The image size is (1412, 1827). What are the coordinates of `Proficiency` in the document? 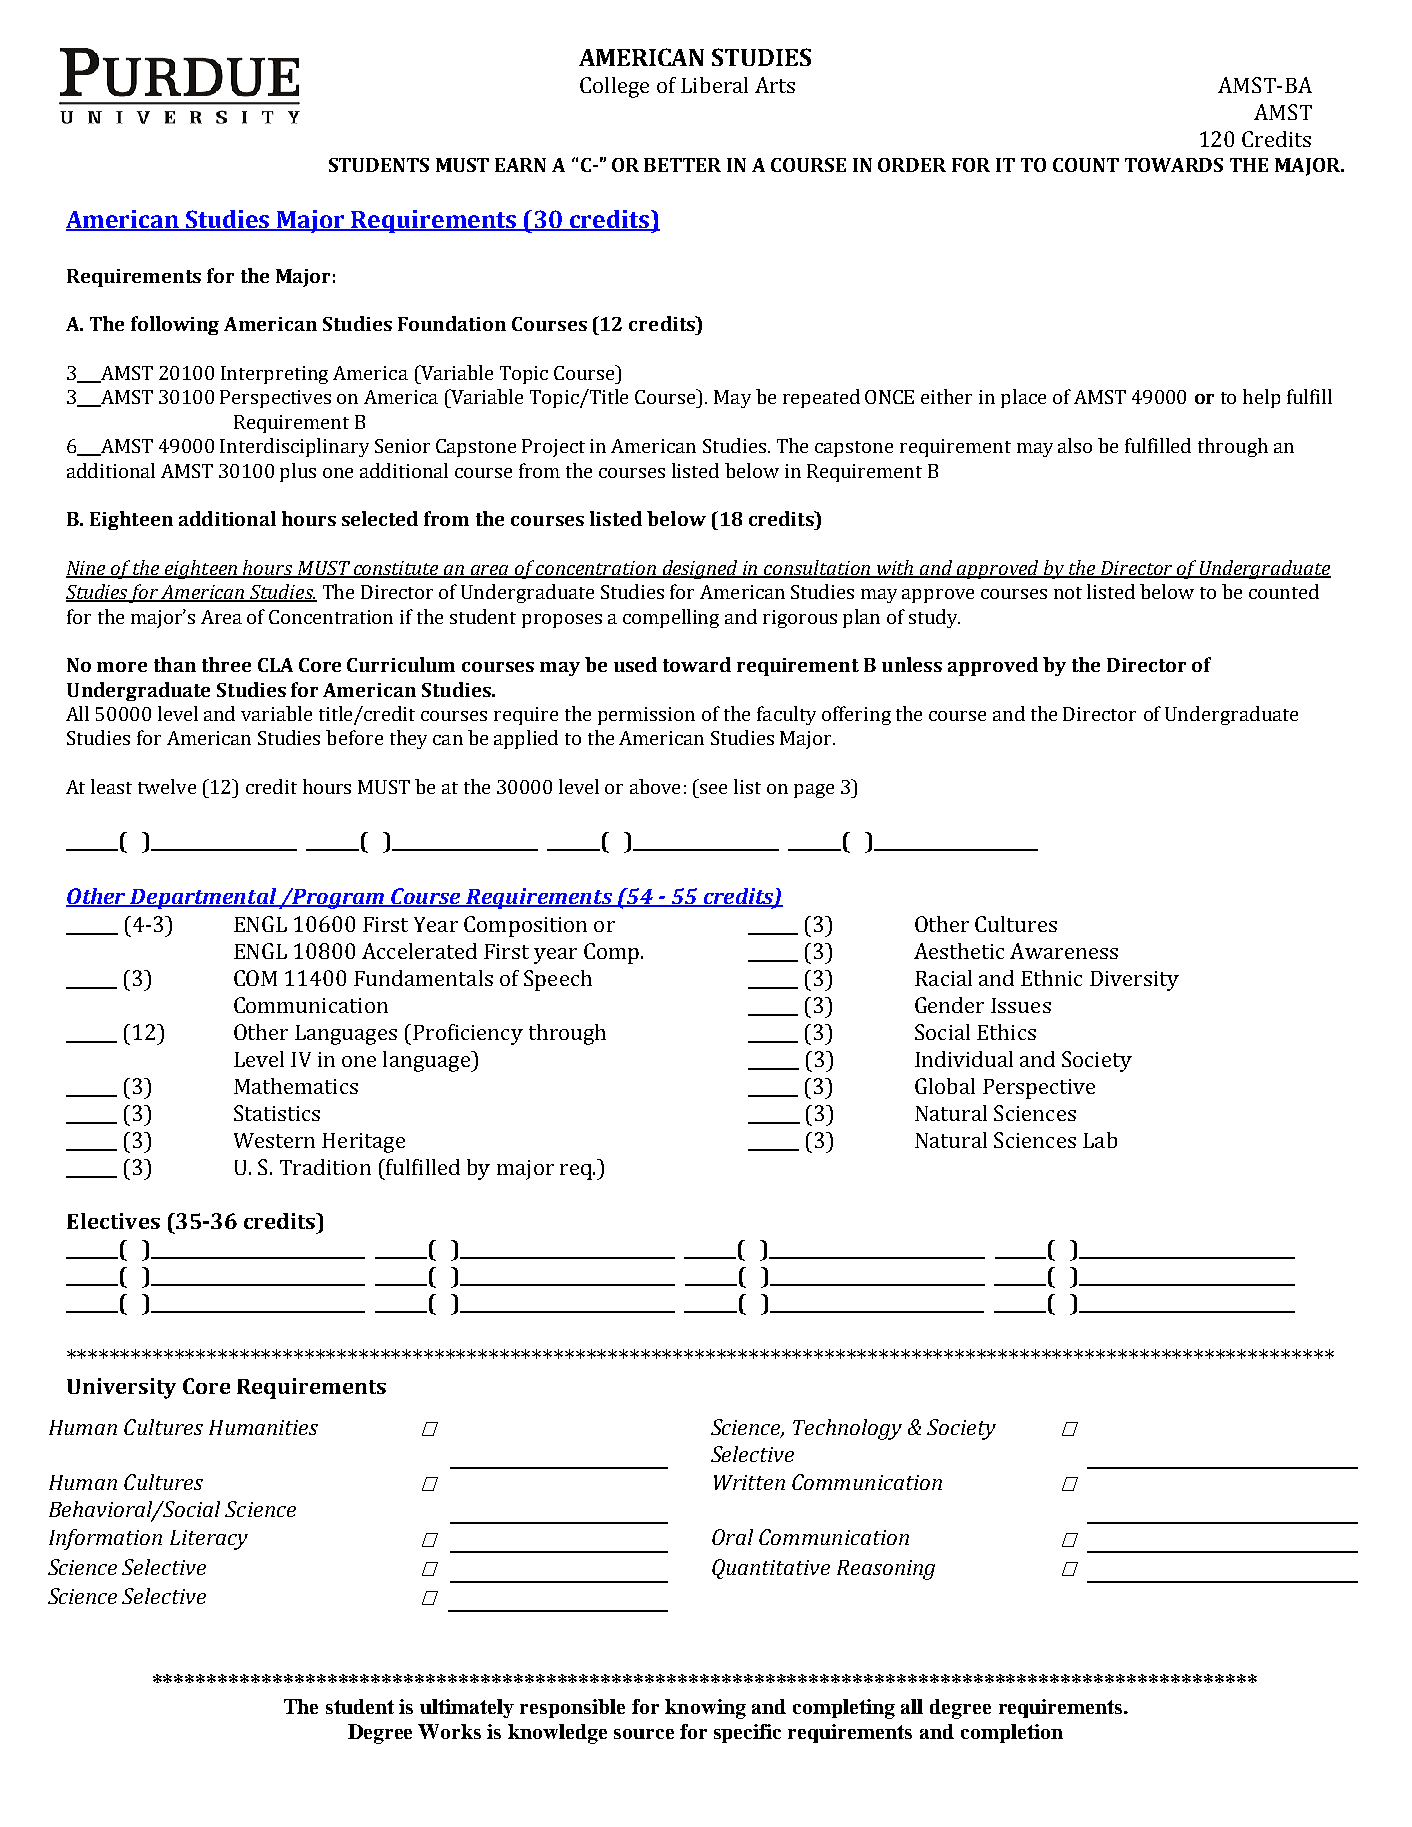 It's located at (468, 1034).
